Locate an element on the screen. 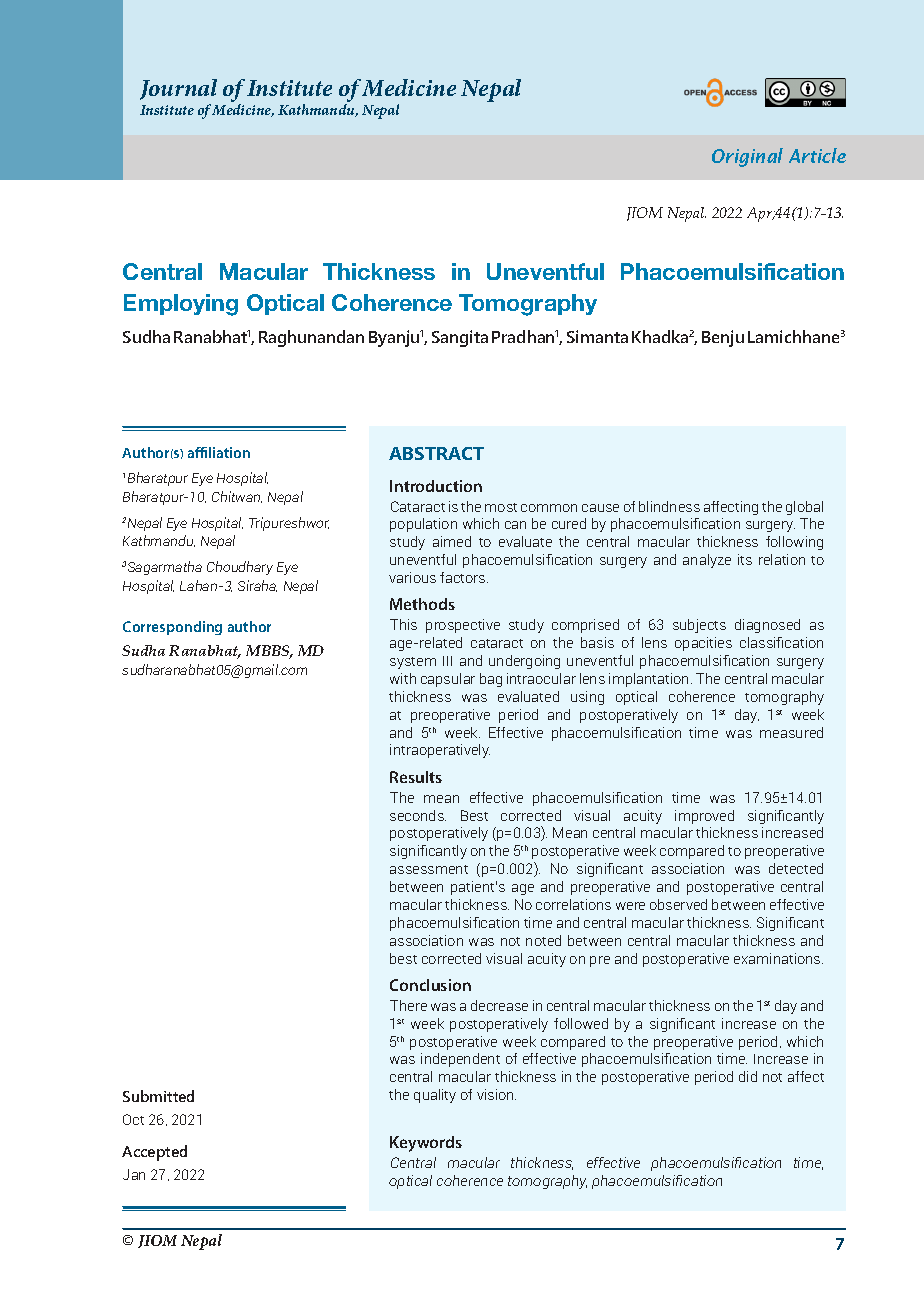 The width and height of the screenshot is (924, 1308). Accepted is located at coordinates (154, 1153).
